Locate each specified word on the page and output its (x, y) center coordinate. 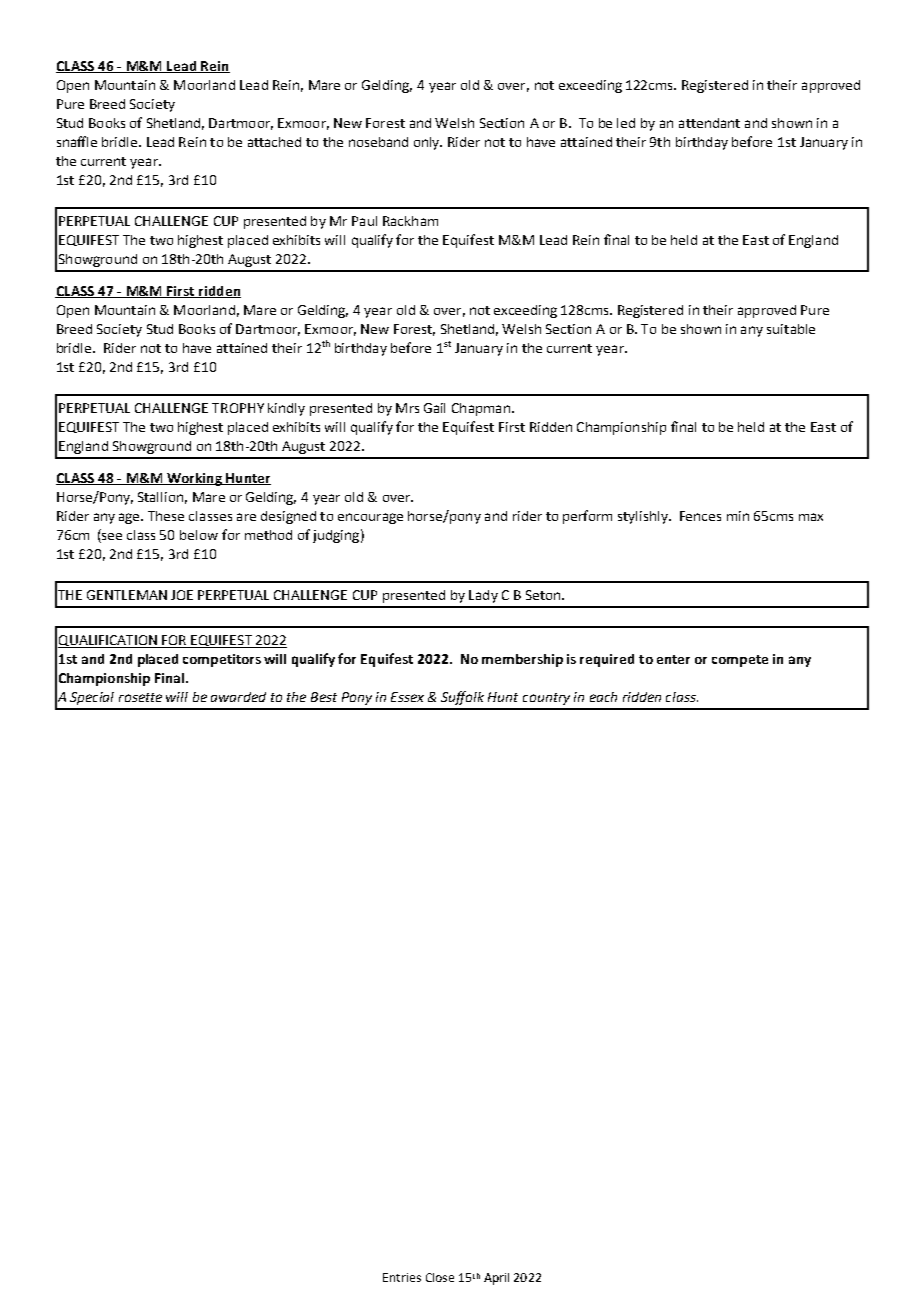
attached (274, 142)
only (428, 143)
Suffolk (462, 698)
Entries (402, 1277)
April (496, 1279)
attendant (709, 123)
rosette (140, 697)
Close (440, 1277)
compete (740, 661)
